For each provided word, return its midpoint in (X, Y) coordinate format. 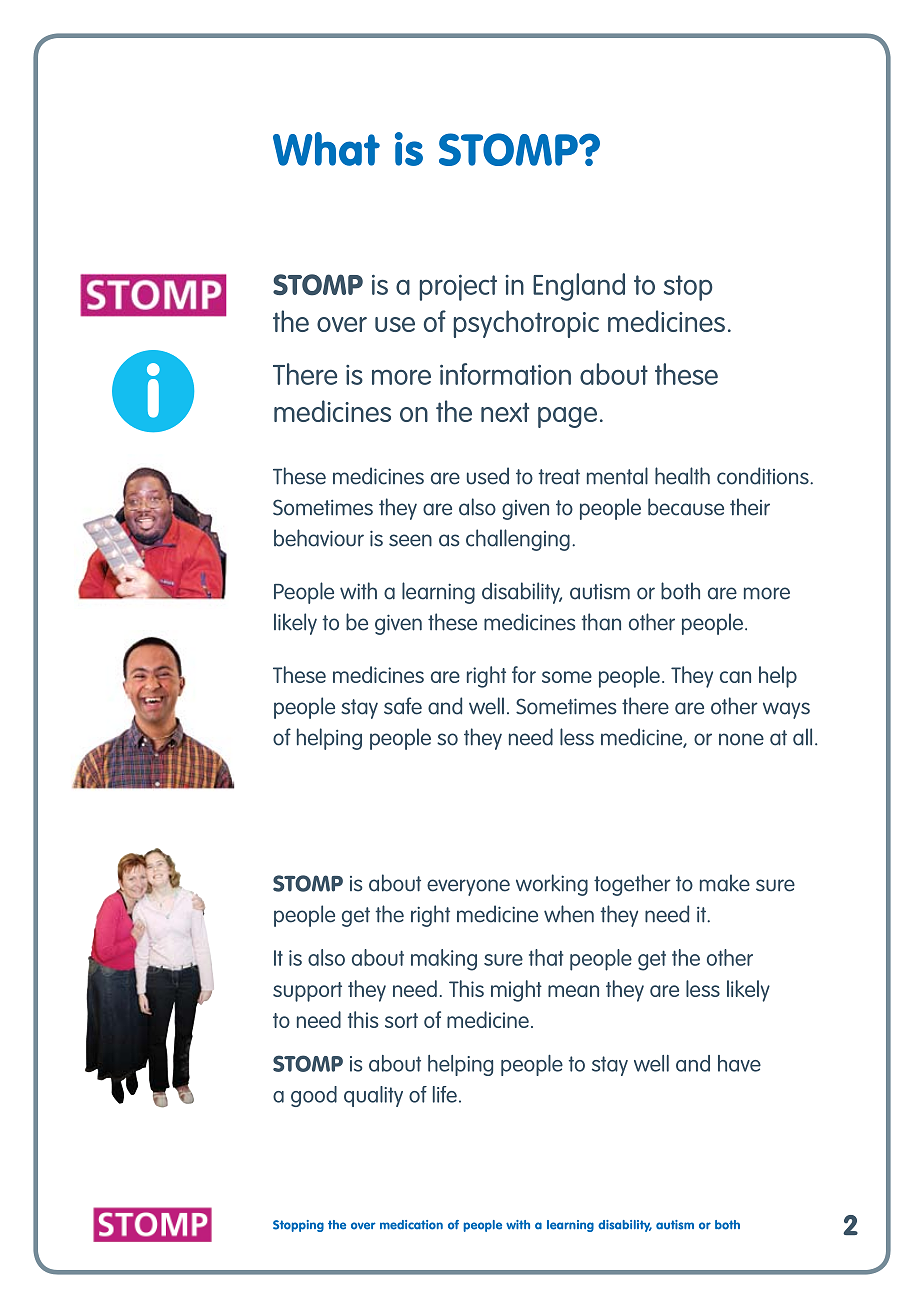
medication (411, 1225)
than (601, 622)
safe (403, 706)
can (735, 677)
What (326, 149)
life (445, 1094)
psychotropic (526, 324)
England (579, 287)
